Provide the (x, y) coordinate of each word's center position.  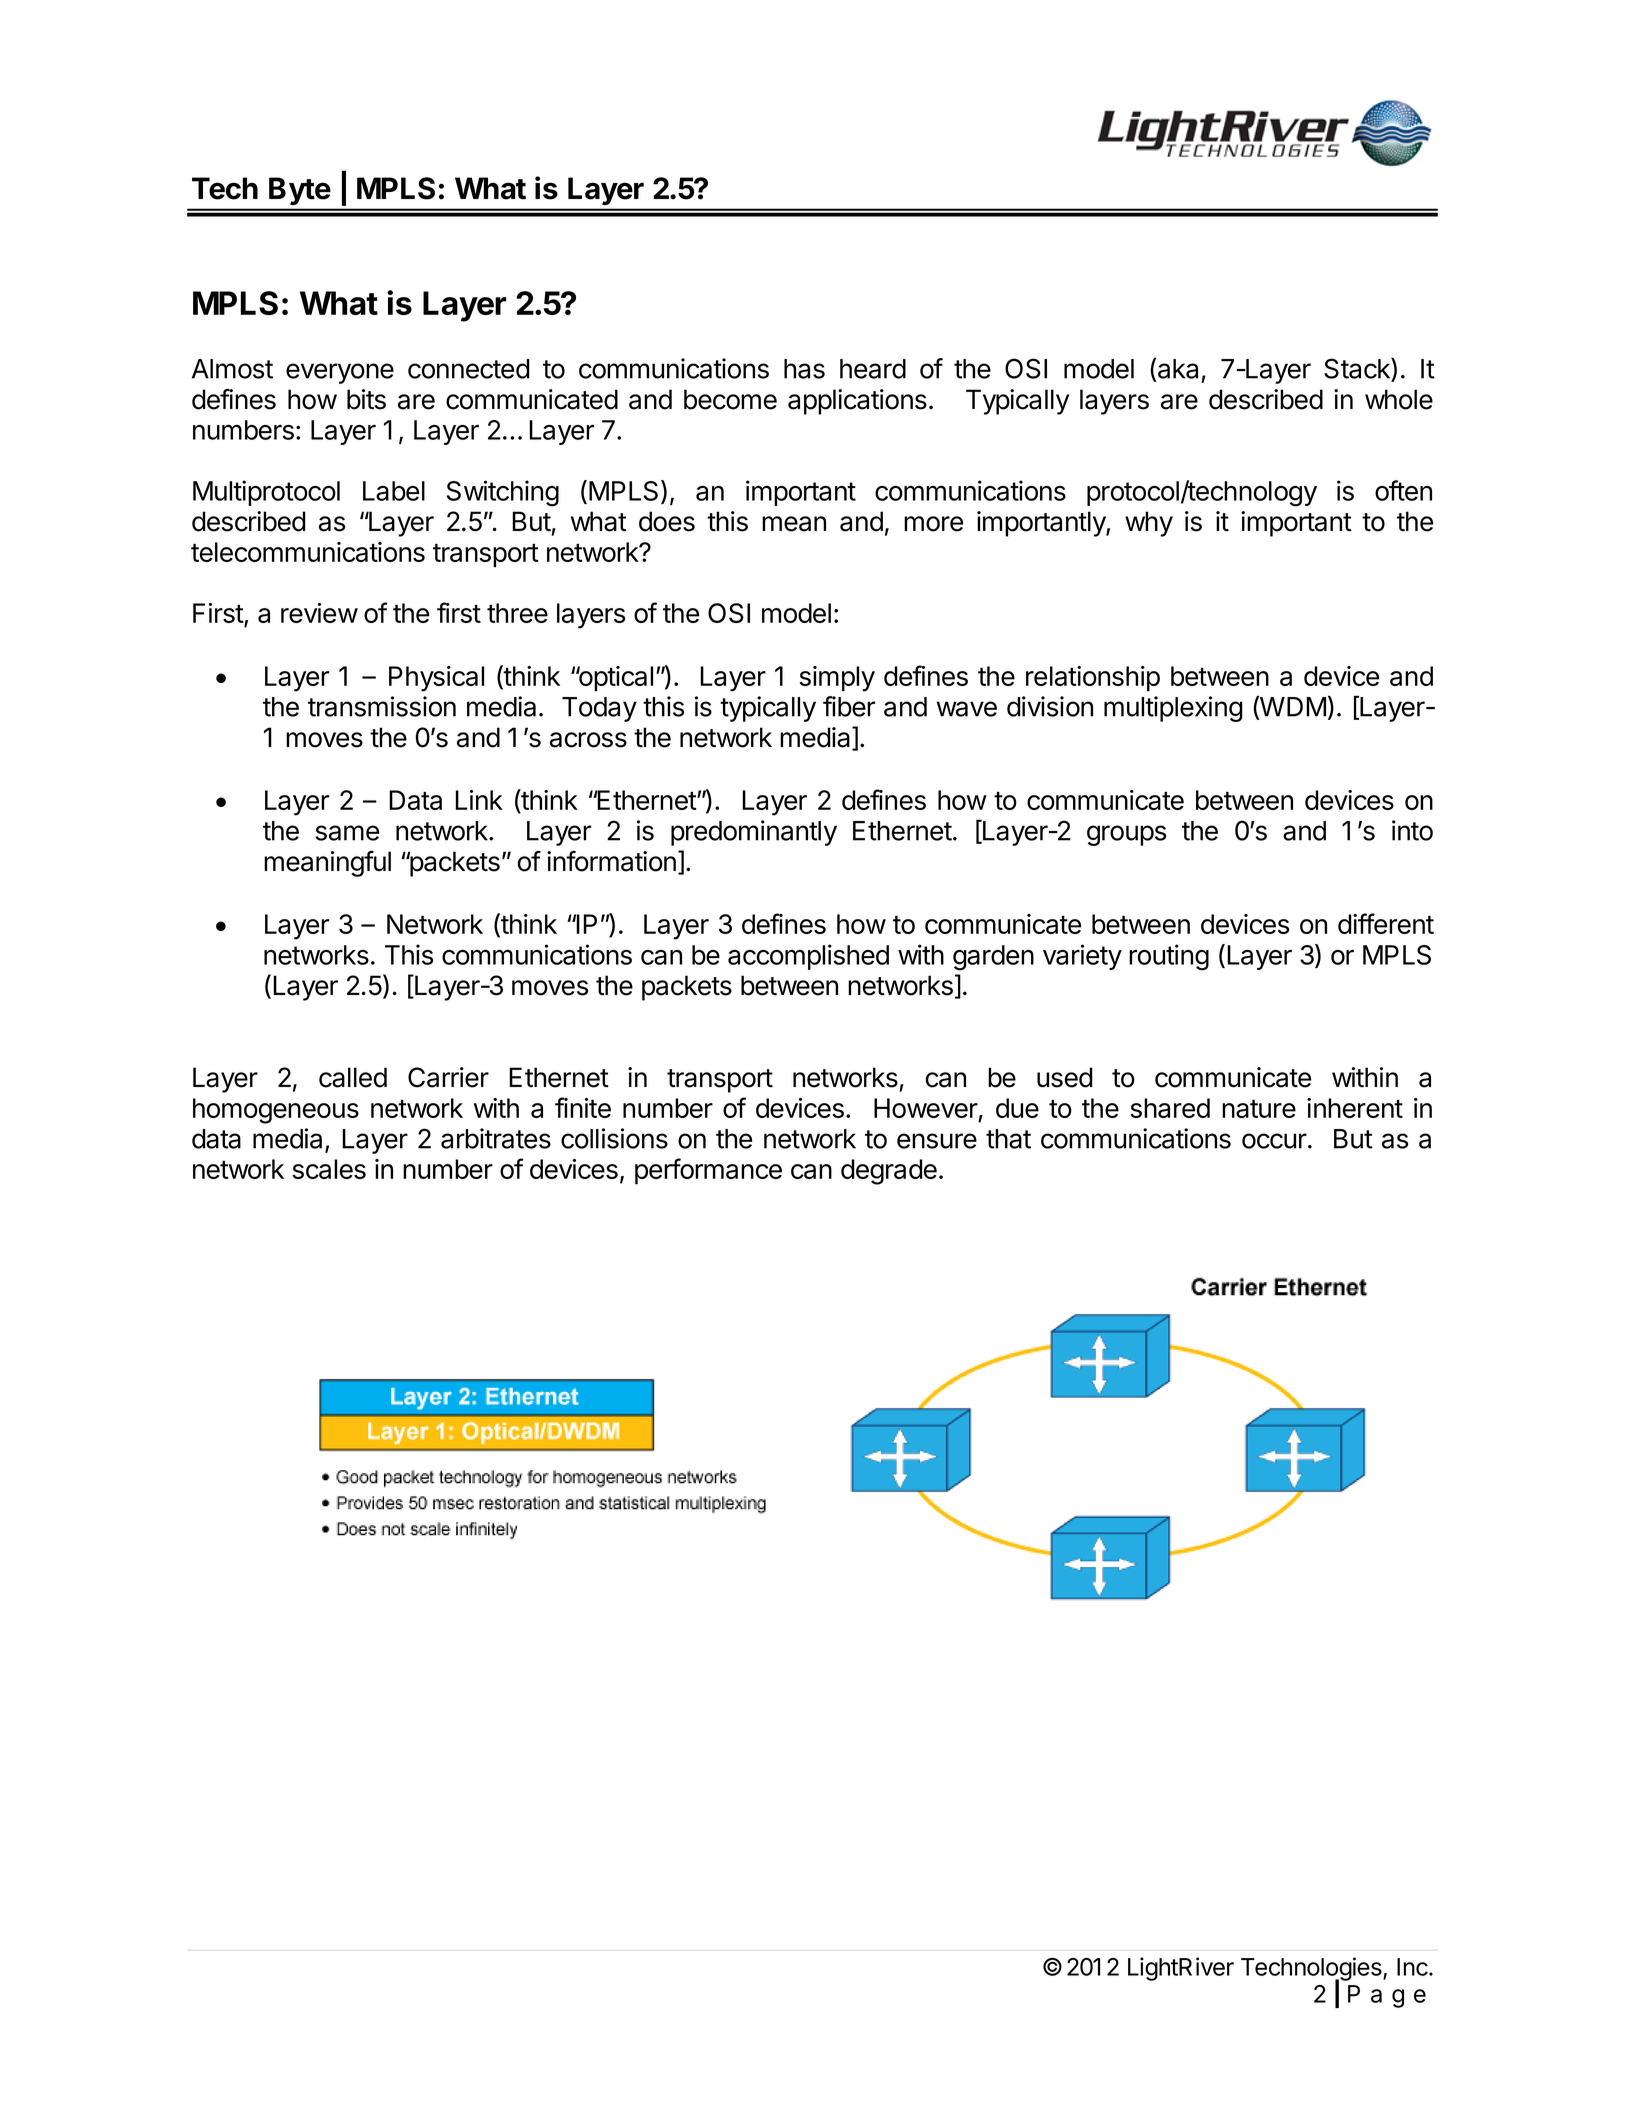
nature (1259, 1109)
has (804, 369)
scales (329, 1169)
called (353, 1077)
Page (1387, 1996)
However (926, 1108)
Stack (1358, 368)
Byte (300, 191)
